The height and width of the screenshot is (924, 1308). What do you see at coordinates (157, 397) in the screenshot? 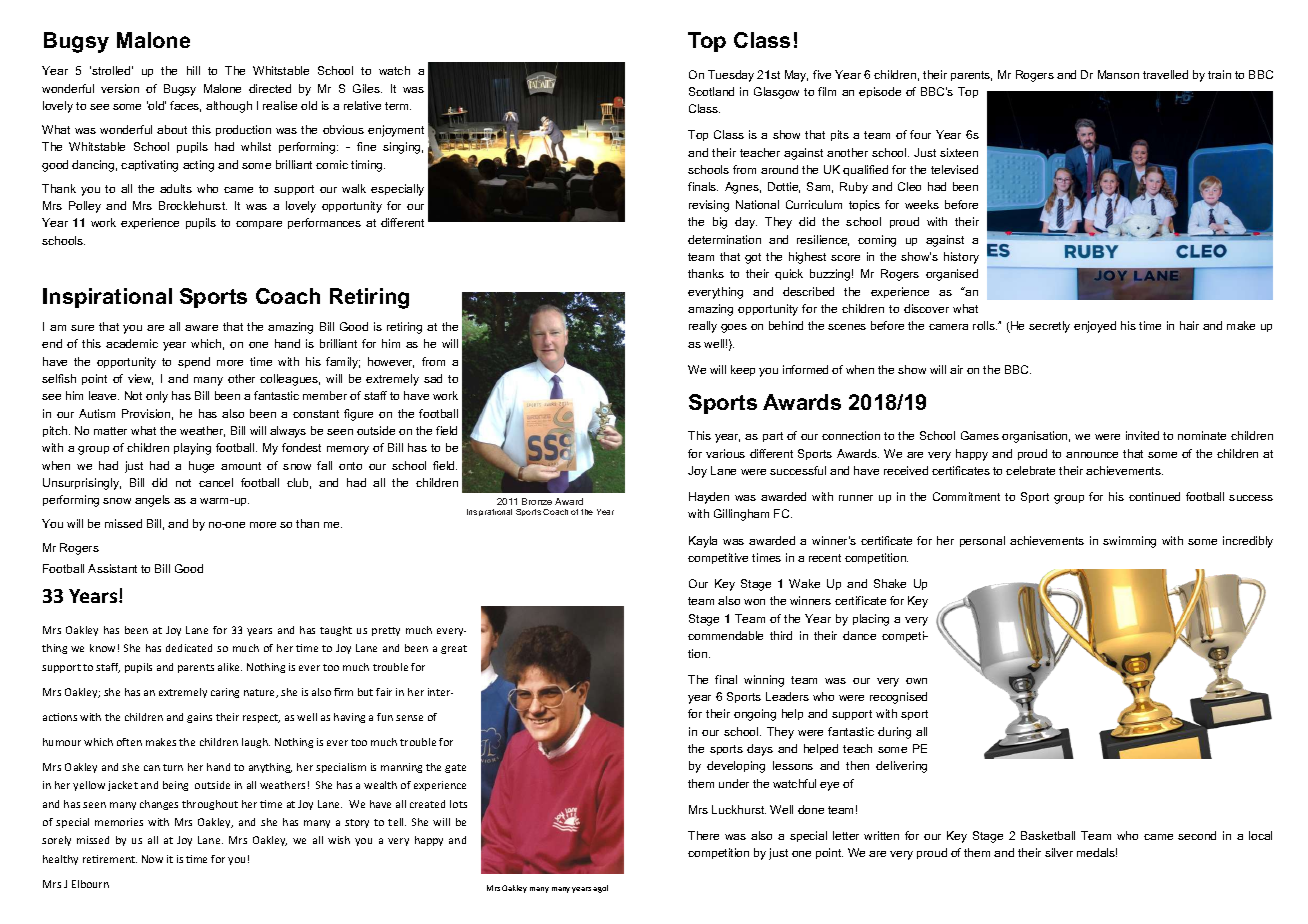
I see `only` at bounding box center [157, 397].
